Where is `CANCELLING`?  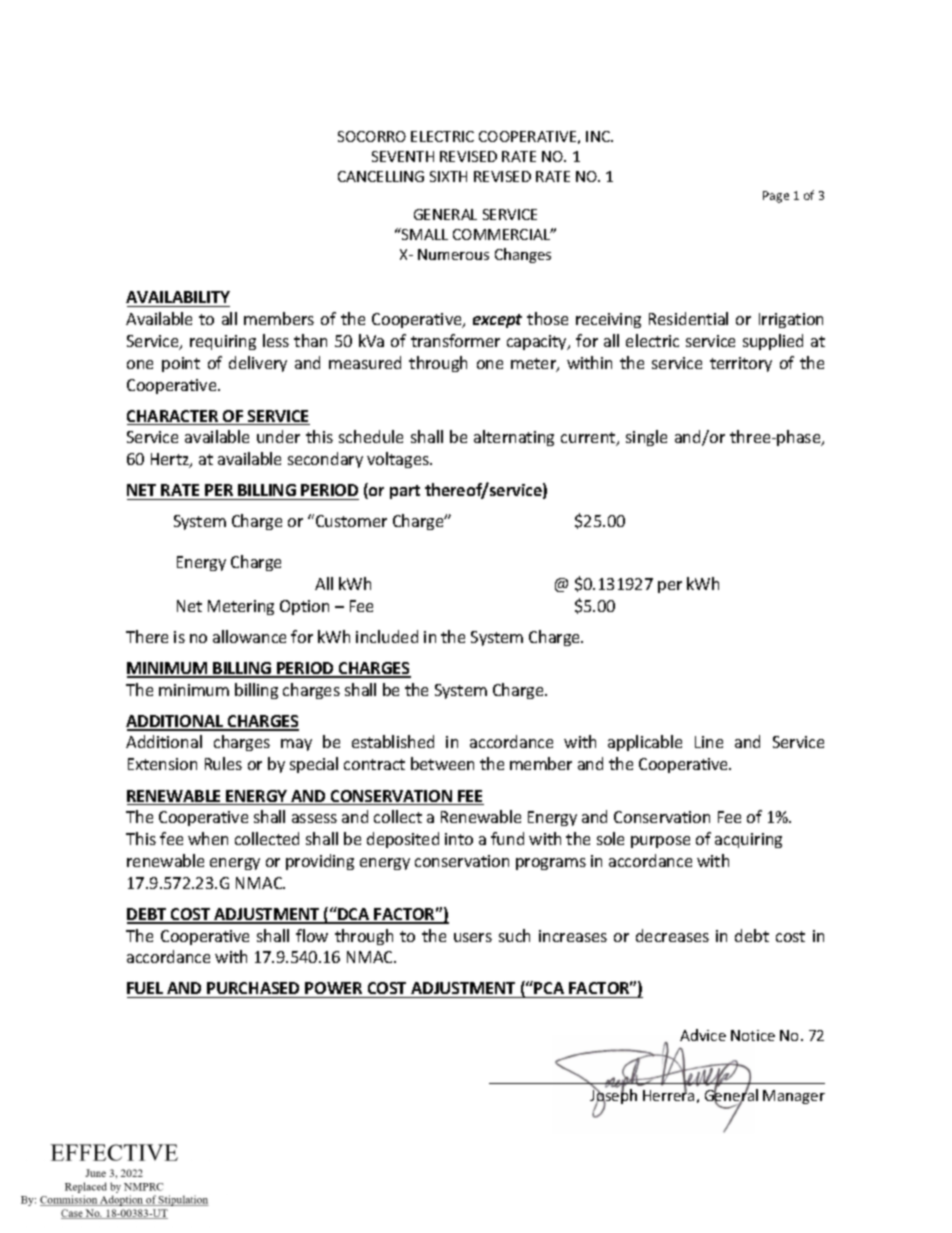 CANCELLING is located at coordinates (381, 176).
